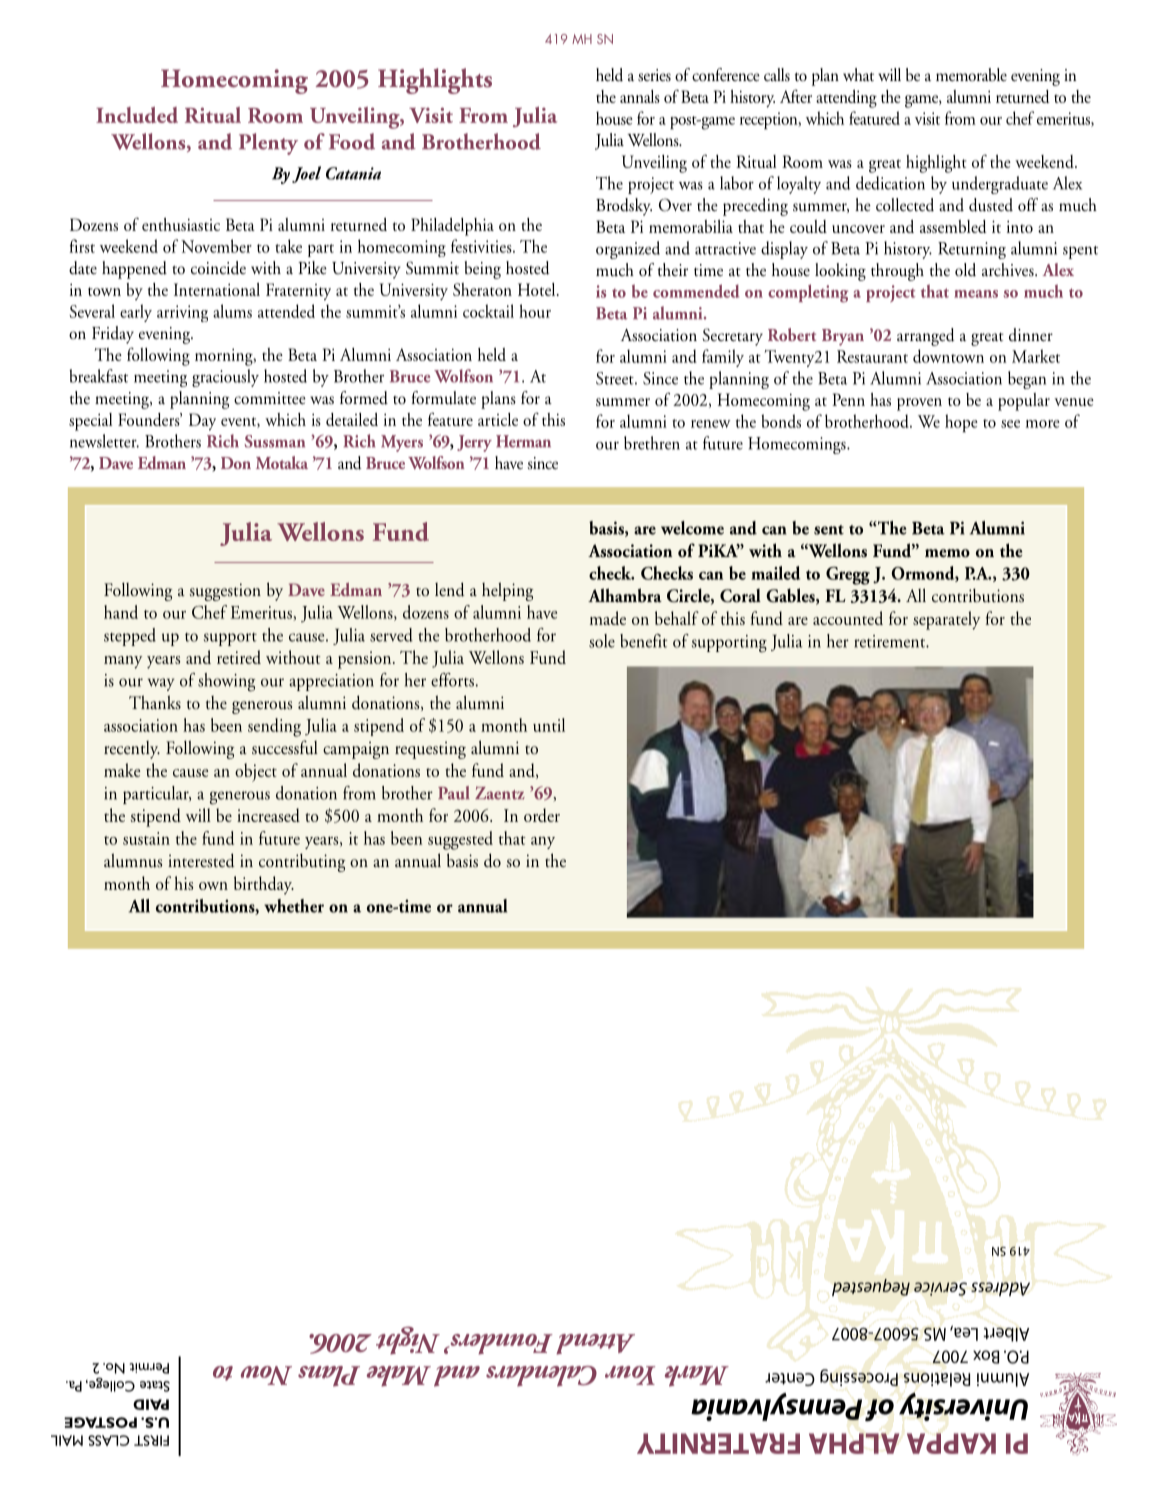  What do you see at coordinates (137, 115) in the page?
I see `Included` at bounding box center [137, 115].
